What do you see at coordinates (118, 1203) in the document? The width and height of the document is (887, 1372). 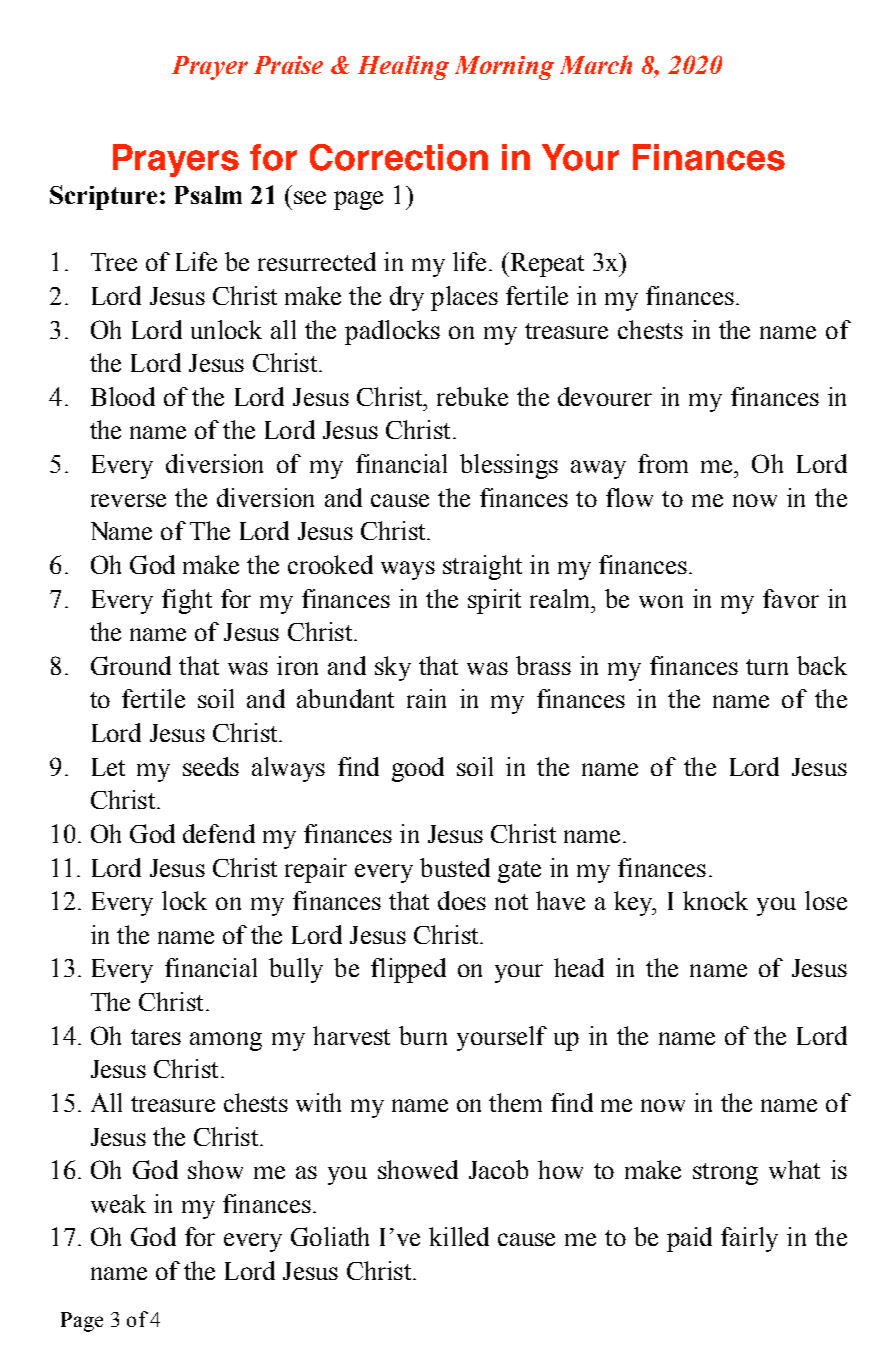 I see `weak` at bounding box center [118, 1203].
